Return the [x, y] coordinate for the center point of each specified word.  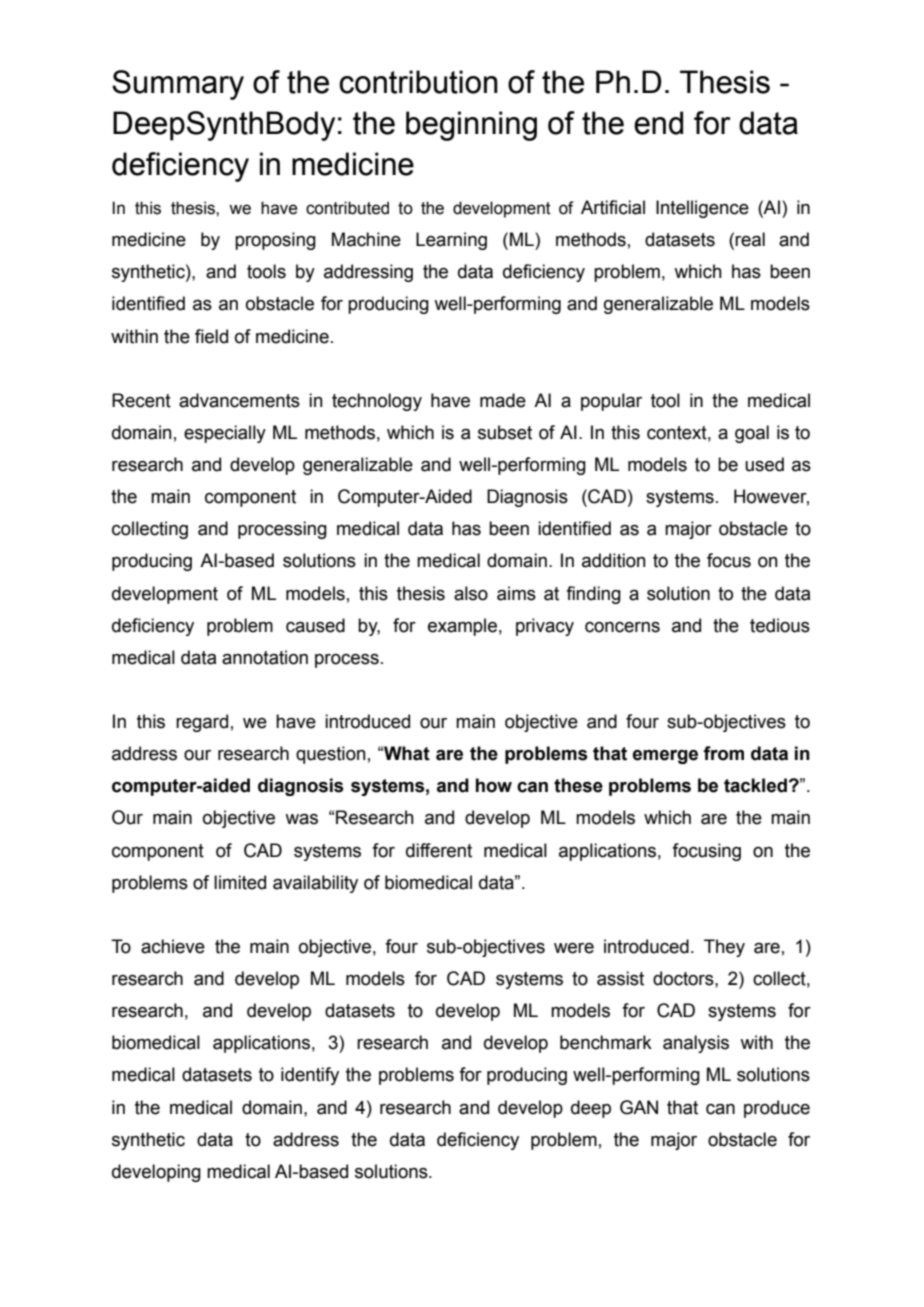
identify [310, 1076]
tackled [755, 785]
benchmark [606, 1042]
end [658, 123]
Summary [178, 85]
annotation [265, 657]
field [211, 336]
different [439, 850]
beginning [471, 126]
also [471, 593]
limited [240, 882]
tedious [780, 625]
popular [611, 402]
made [503, 400]
